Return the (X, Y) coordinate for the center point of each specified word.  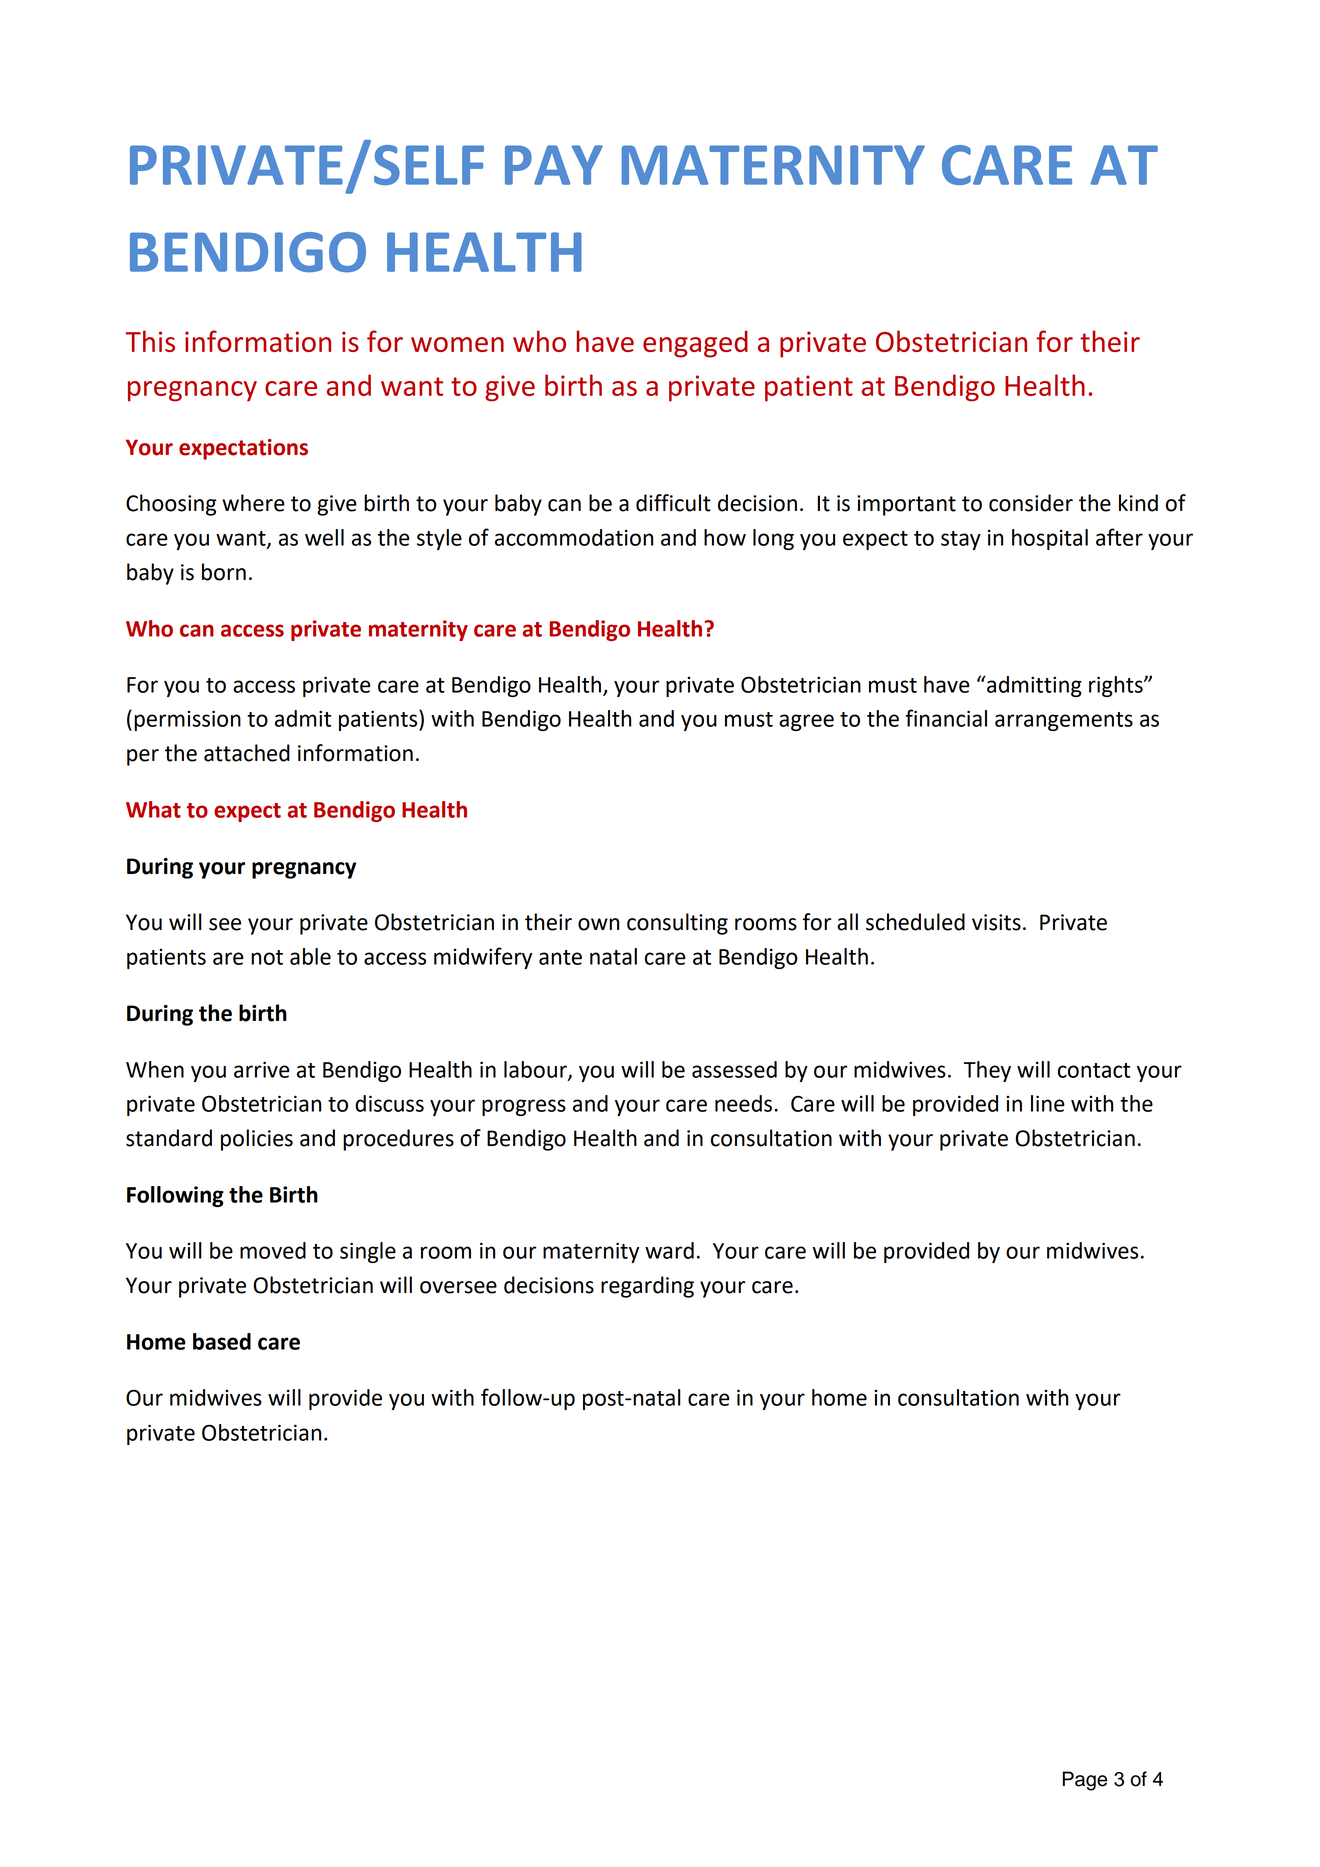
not (267, 957)
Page (1085, 1781)
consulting (677, 924)
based (222, 1341)
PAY (554, 165)
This (150, 341)
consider (1031, 503)
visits (996, 922)
